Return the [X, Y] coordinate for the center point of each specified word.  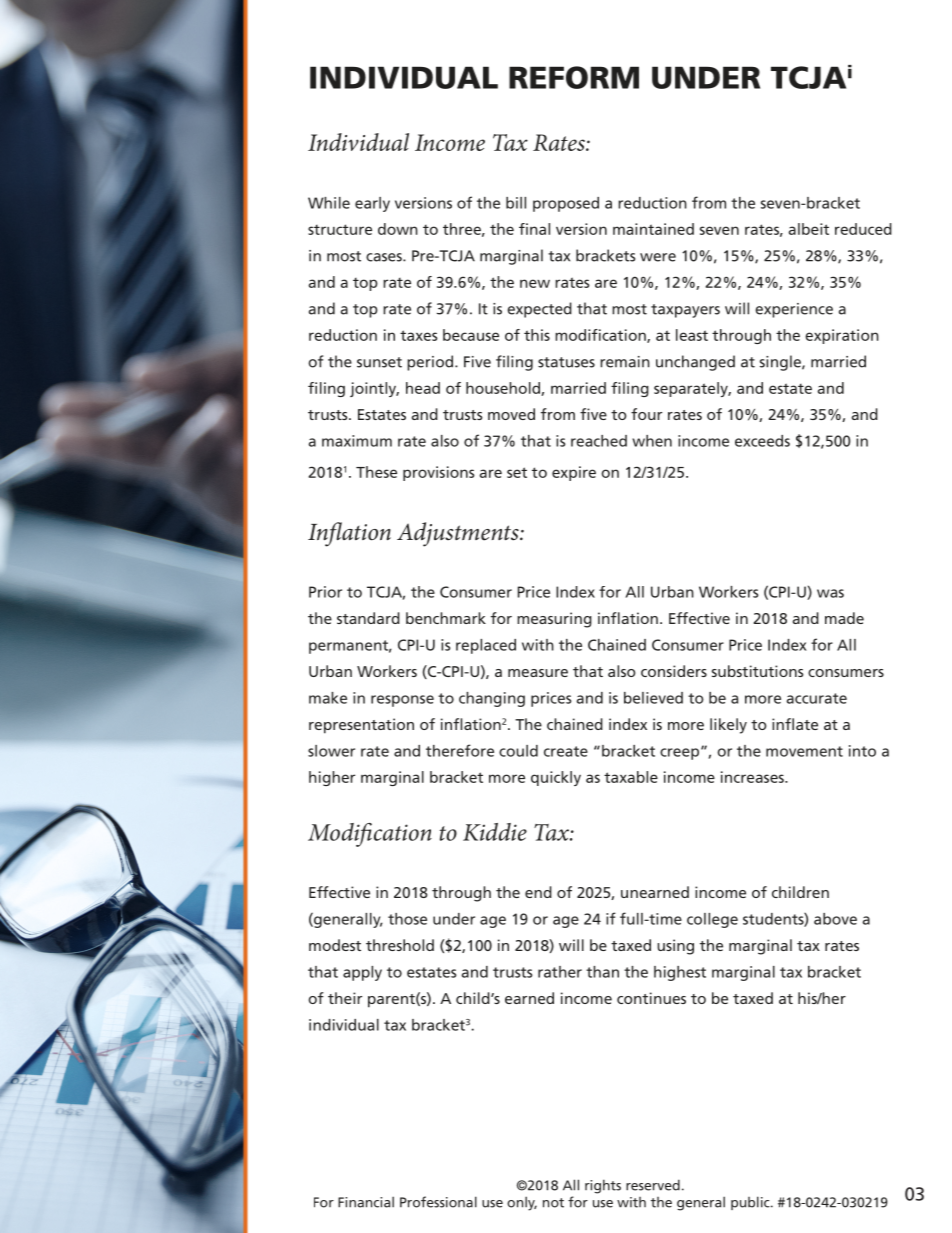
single [781, 363]
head [423, 388]
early [372, 204]
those [407, 919]
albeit [808, 229]
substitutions [758, 671]
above [835, 919]
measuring [554, 620]
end [538, 892]
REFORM [574, 77]
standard [368, 618]
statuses [566, 362]
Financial [366, 1202]
